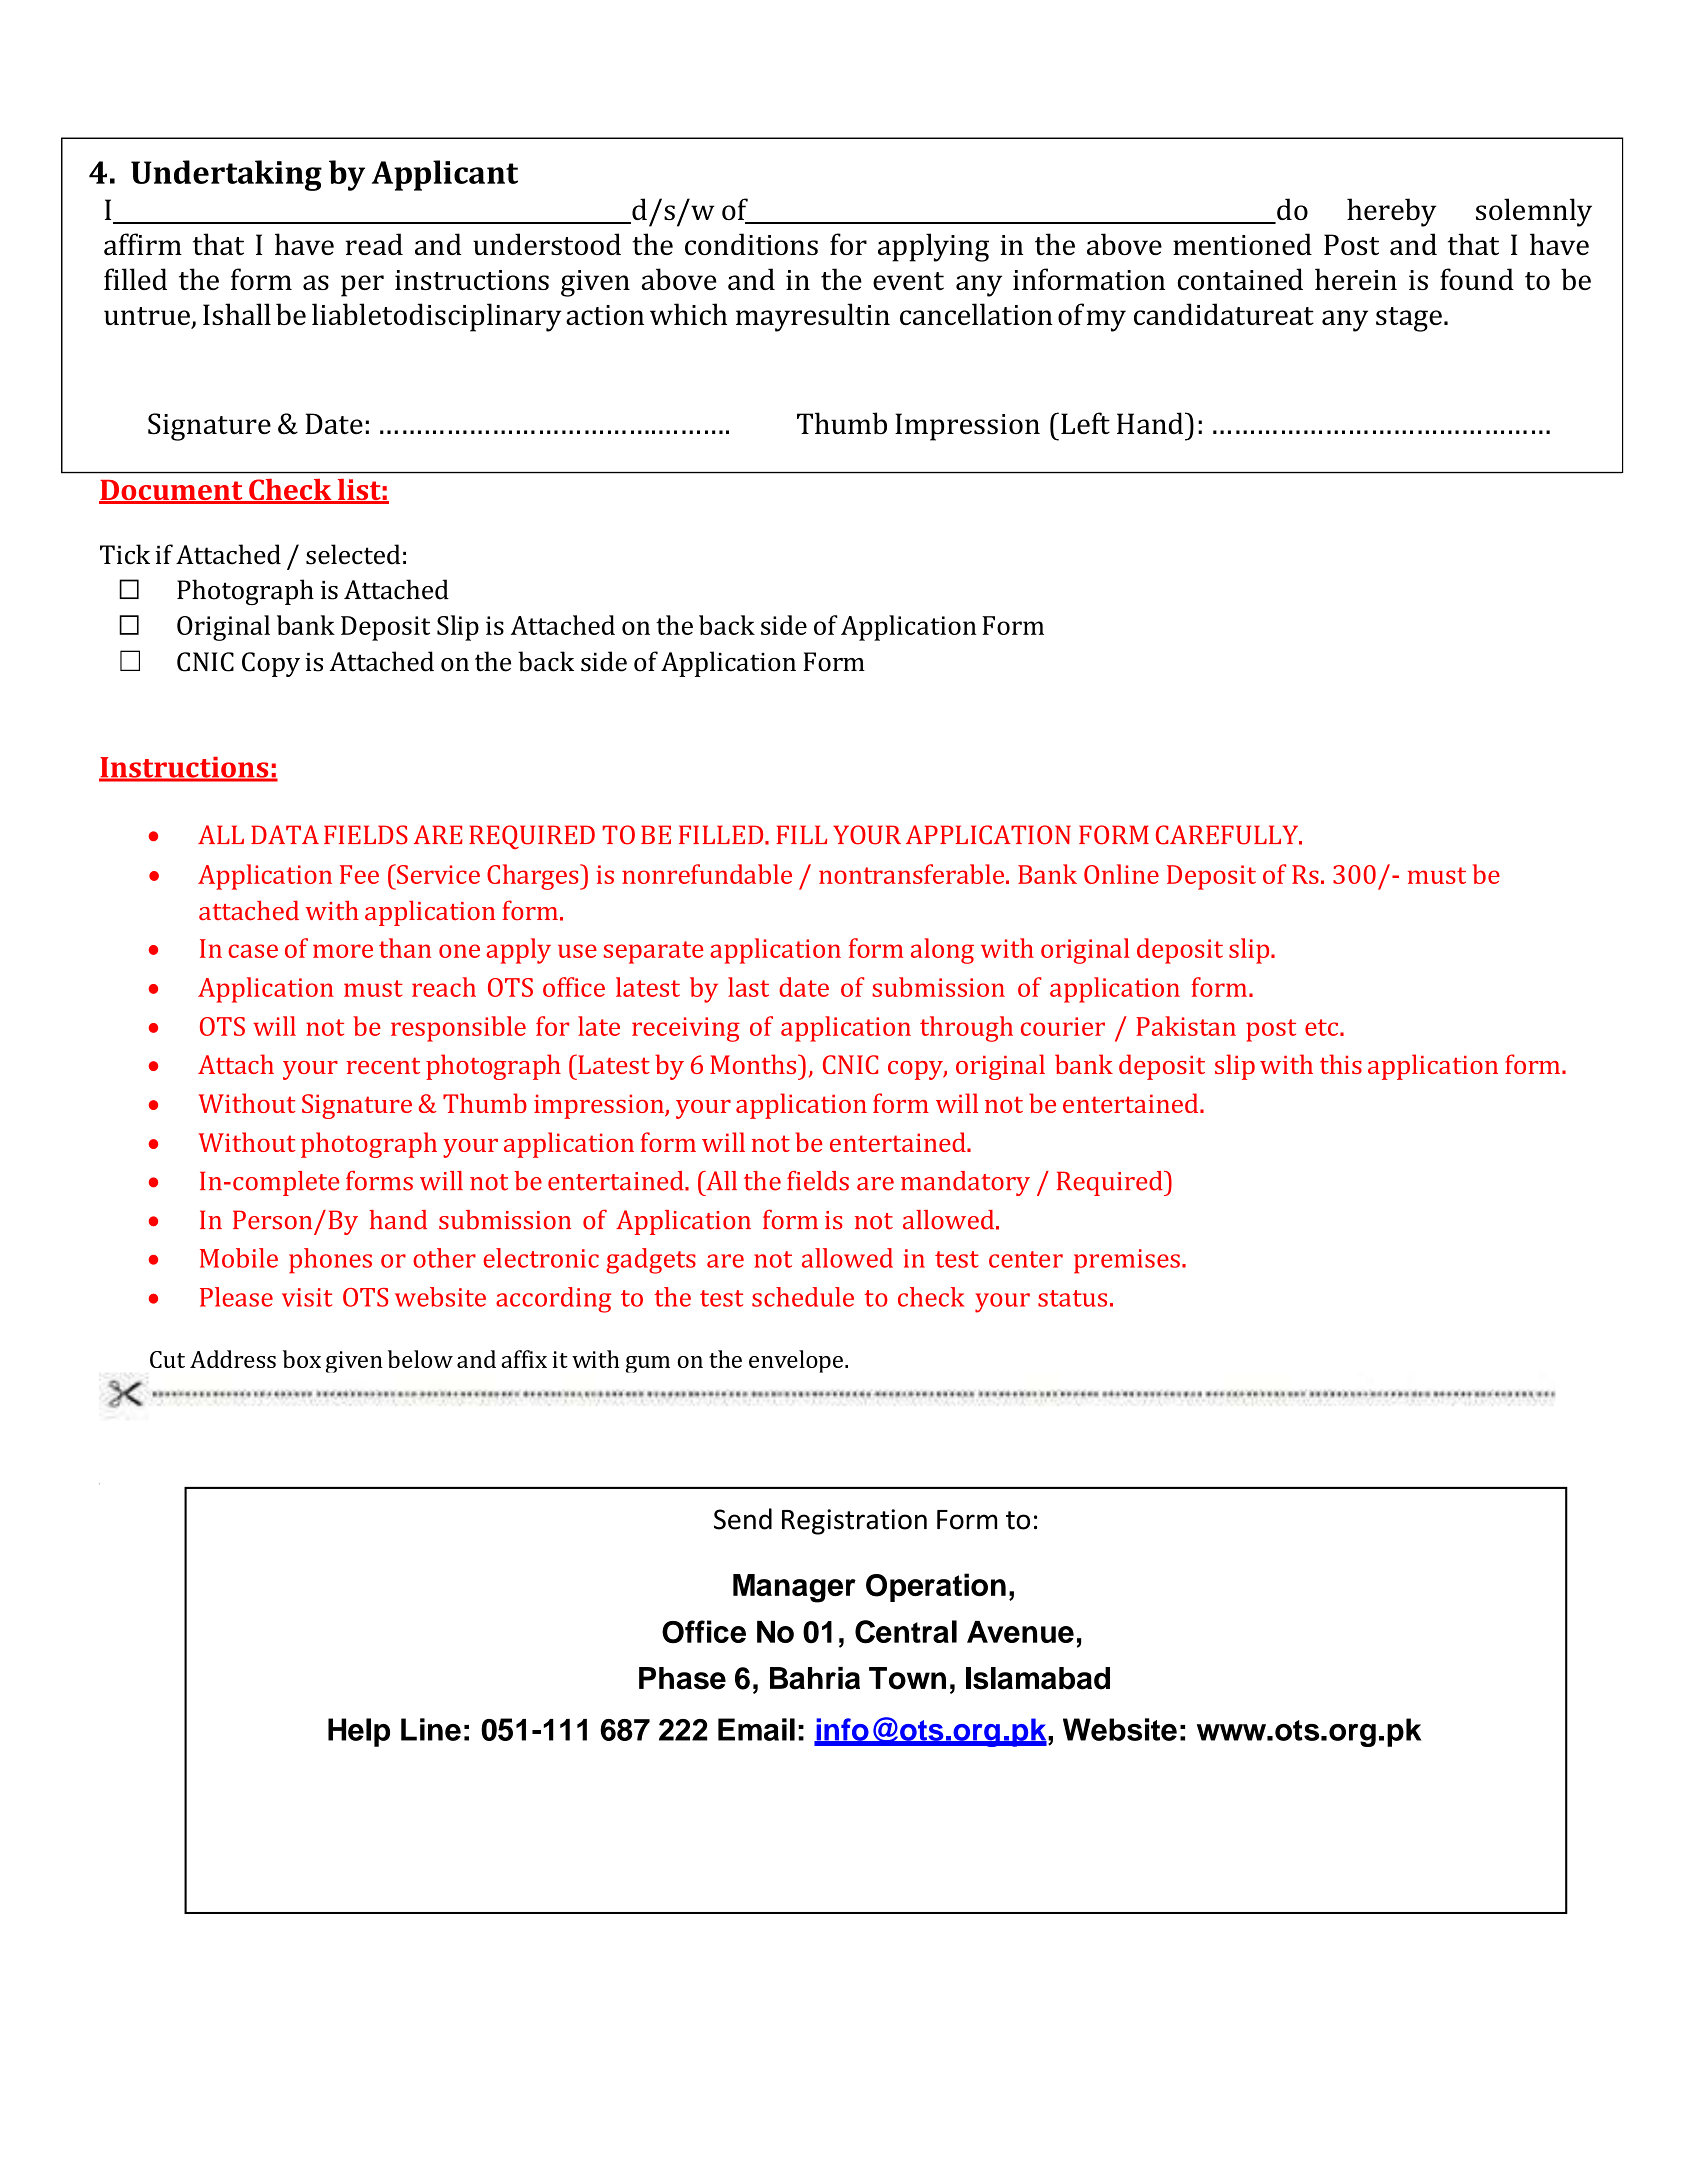  What do you see at coordinates (359, 1732) in the document?
I see `Help` at bounding box center [359, 1732].
